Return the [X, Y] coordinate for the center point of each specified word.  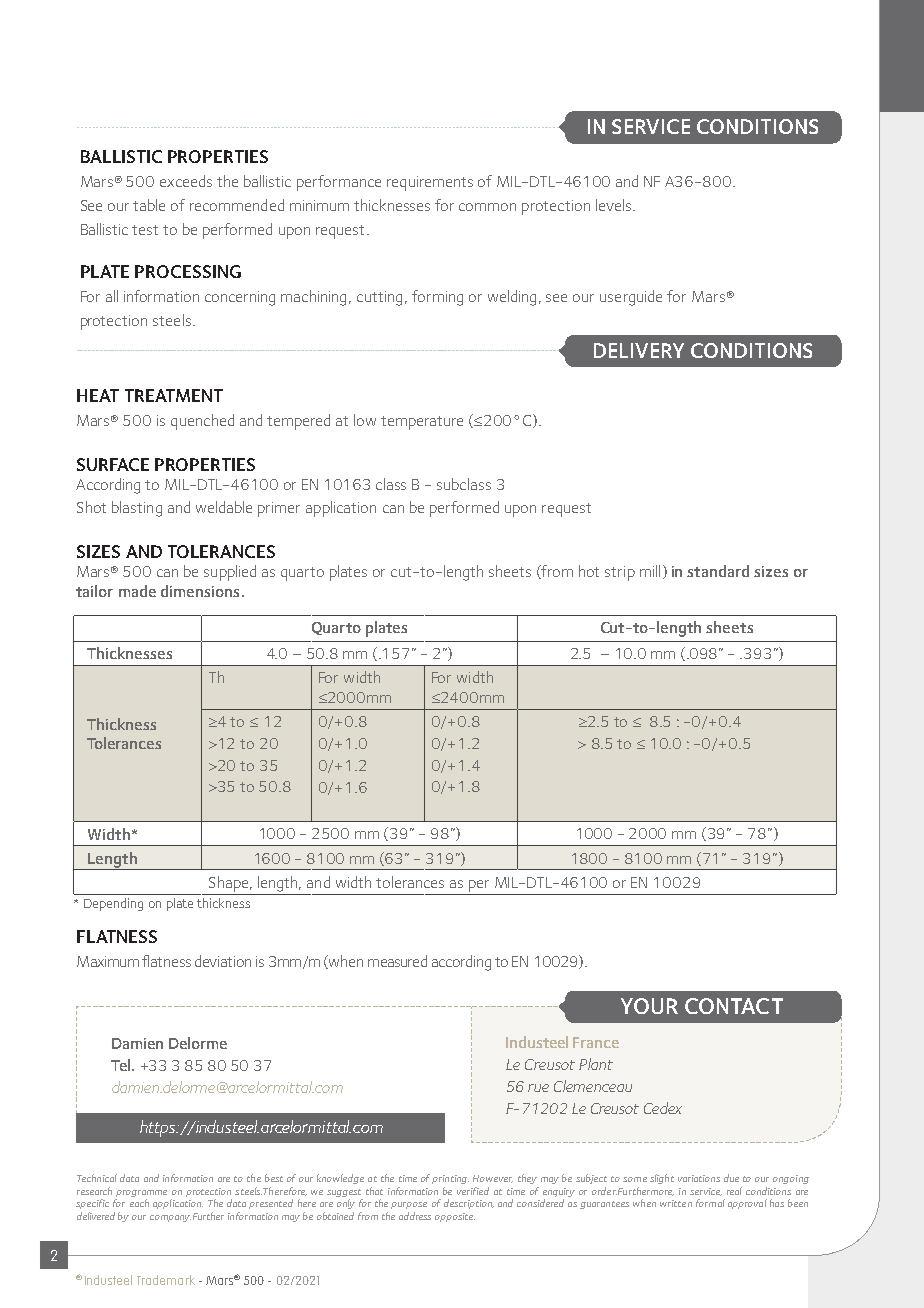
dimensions [200, 591]
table [149, 205]
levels [615, 205]
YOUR [649, 1006]
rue [538, 1088]
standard [718, 571]
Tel [120, 1065]
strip [620, 573]
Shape [230, 884]
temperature [422, 423]
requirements [430, 183]
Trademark [166, 1280]
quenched [202, 422]
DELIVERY [639, 350]
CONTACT [734, 1006]
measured [397, 961]
